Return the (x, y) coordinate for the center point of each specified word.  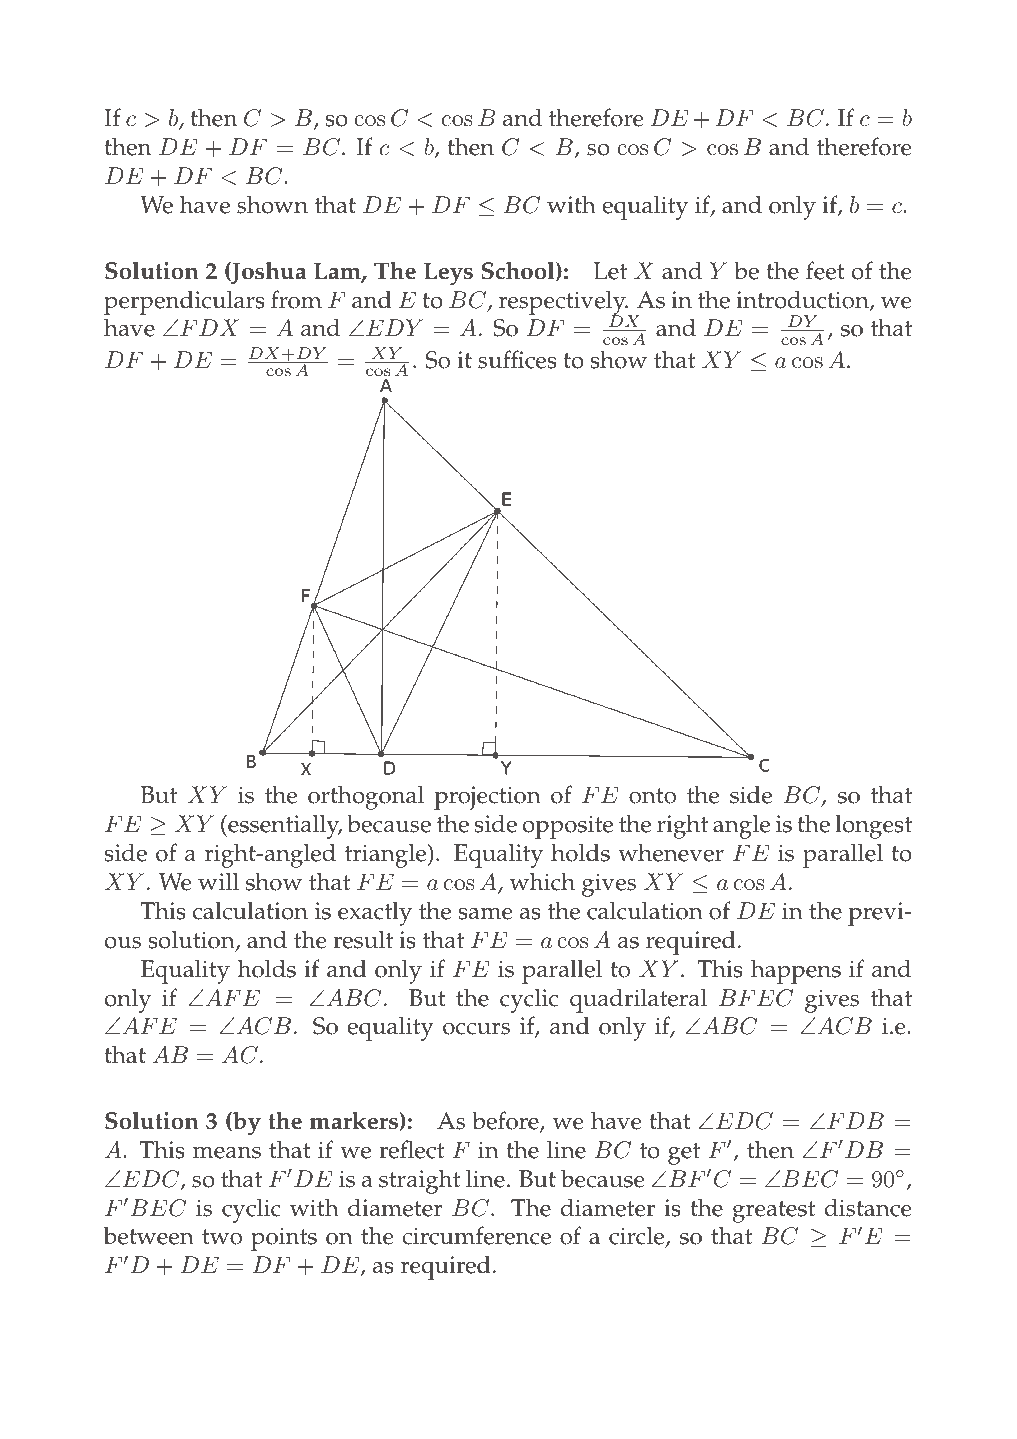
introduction (803, 300)
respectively (563, 303)
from (296, 299)
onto (652, 796)
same (486, 913)
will (218, 881)
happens (796, 971)
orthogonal (366, 797)
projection (487, 798)
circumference (476, 1235)
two (222, 1237)
